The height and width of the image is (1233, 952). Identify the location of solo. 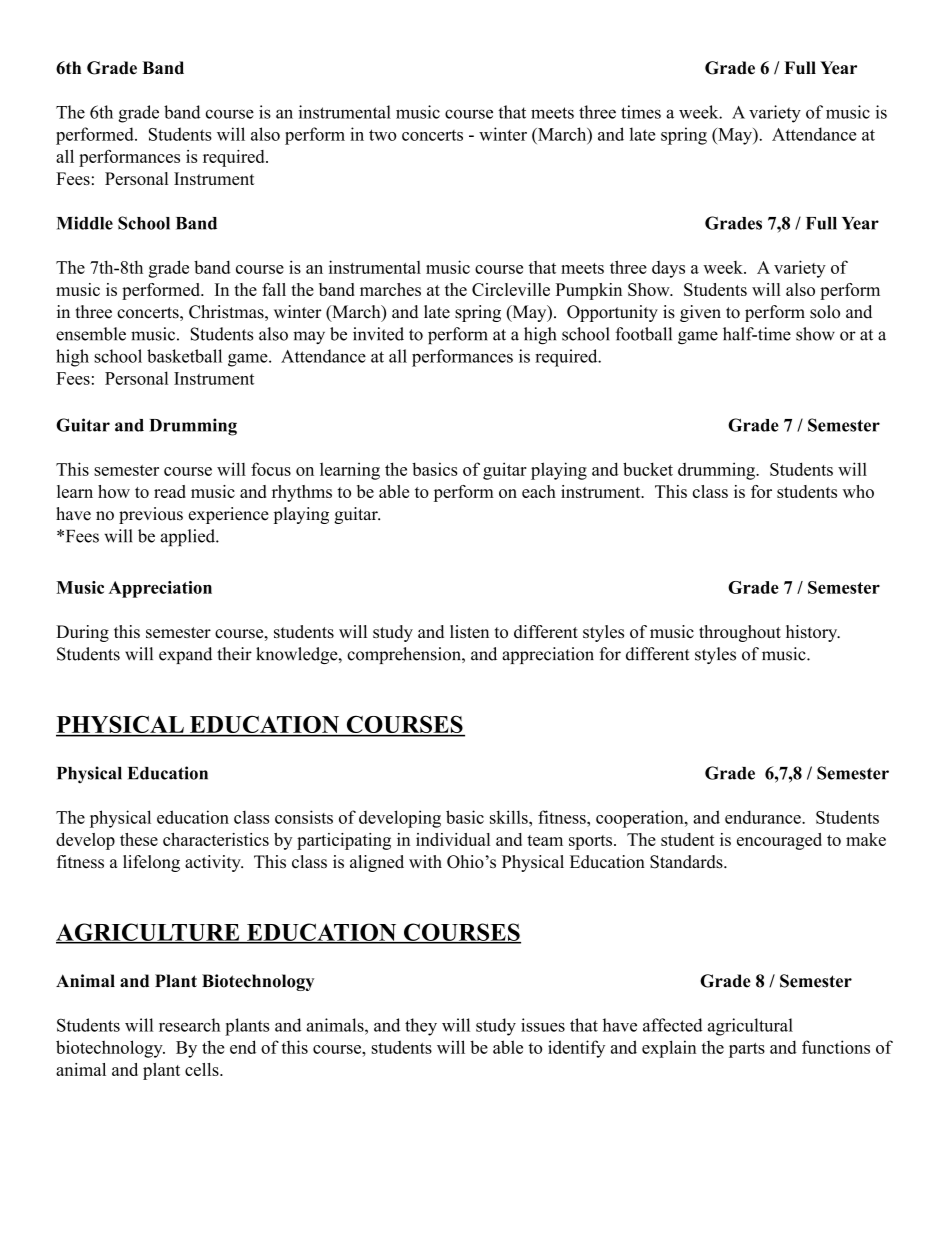
(825, 312).
